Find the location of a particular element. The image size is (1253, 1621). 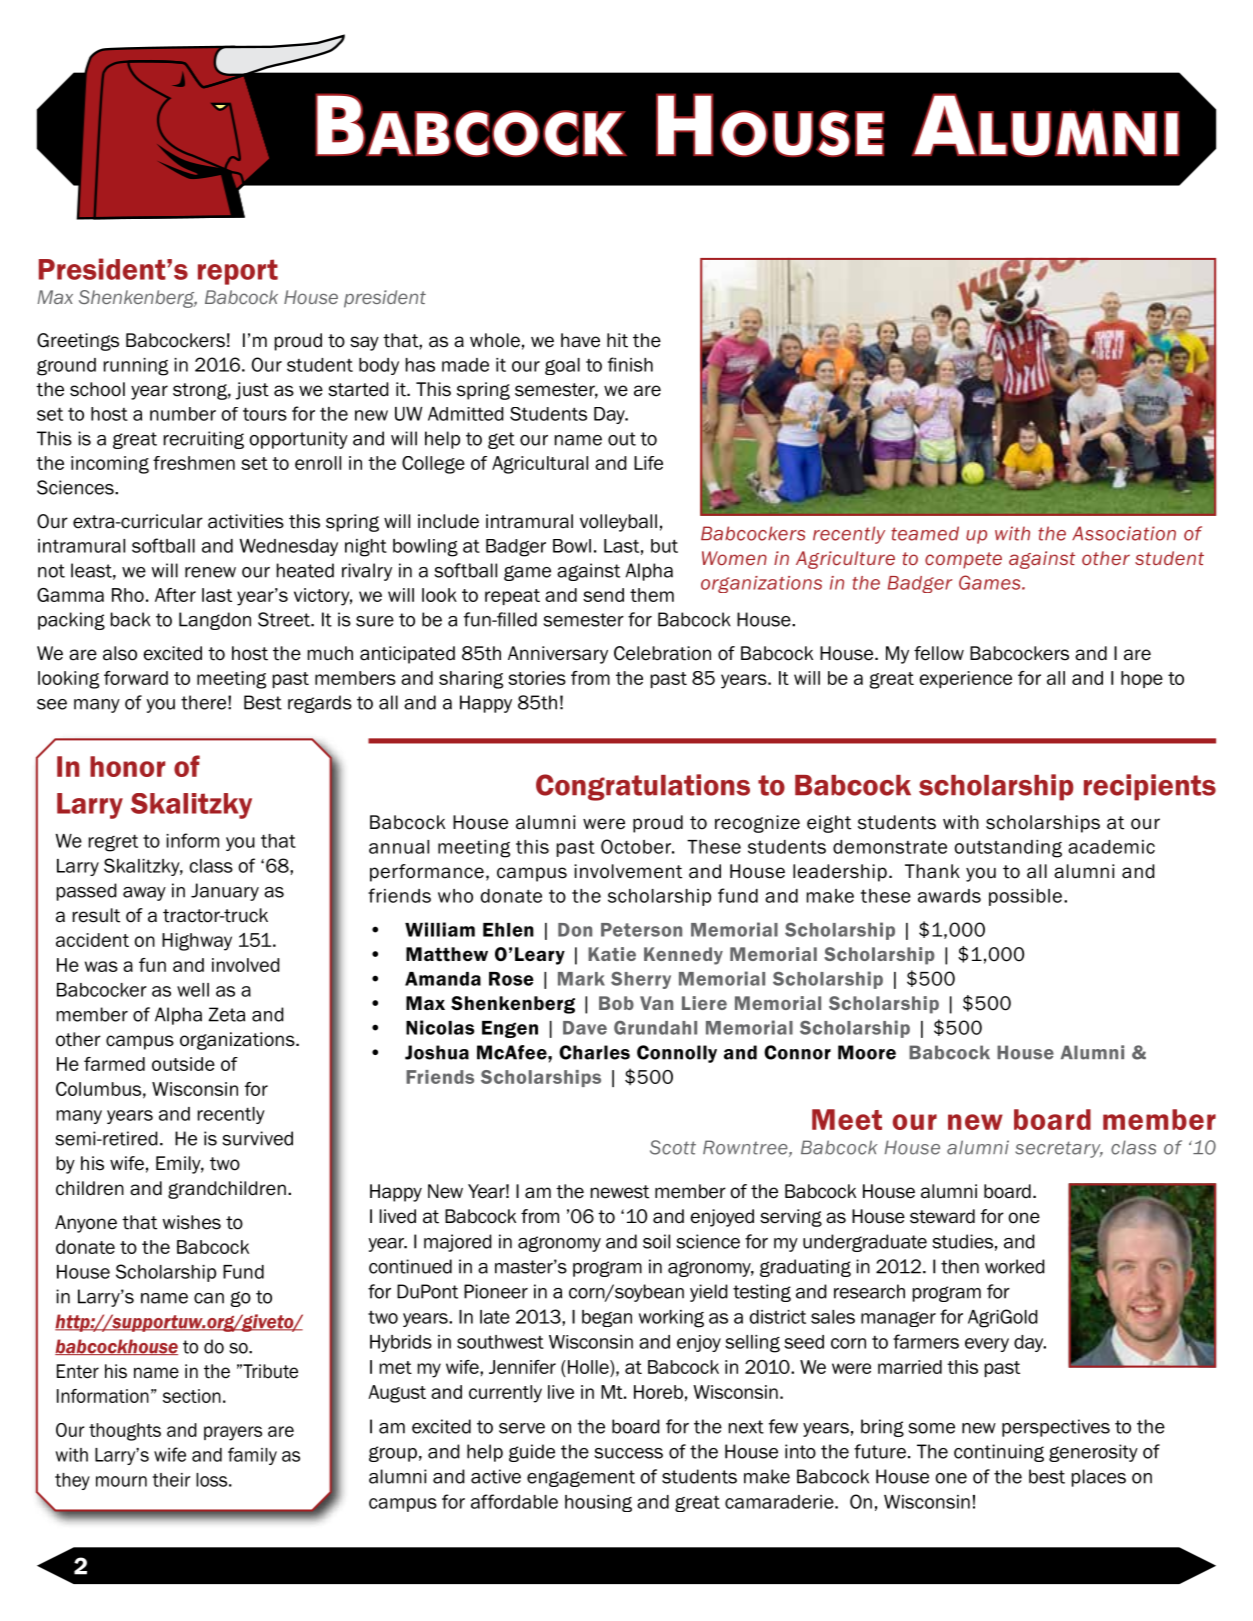

newest is located at coordinates (620, 1192).
